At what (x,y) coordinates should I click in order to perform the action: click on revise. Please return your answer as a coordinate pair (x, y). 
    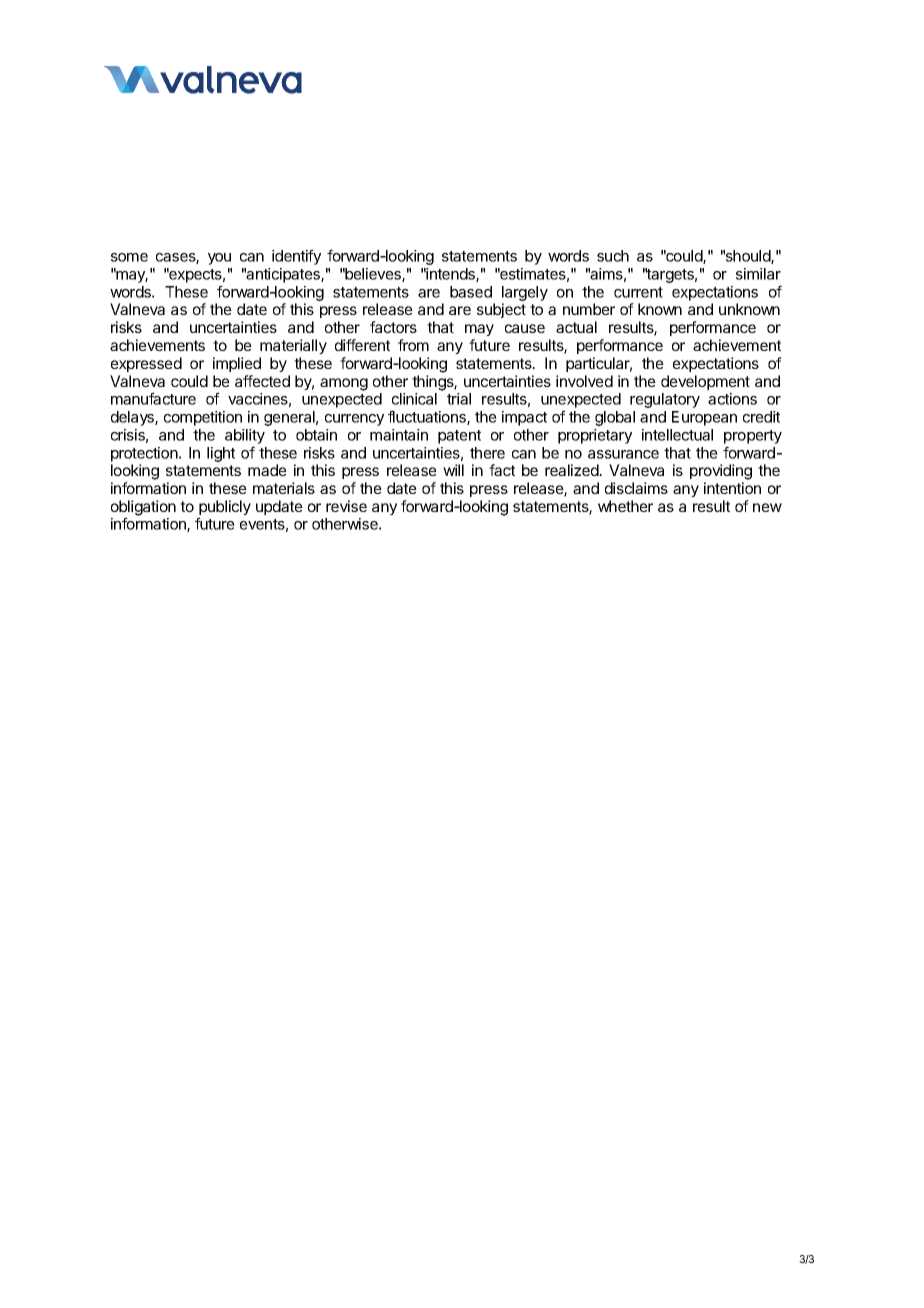
    Looking at the image, I should click on (346, 506).
